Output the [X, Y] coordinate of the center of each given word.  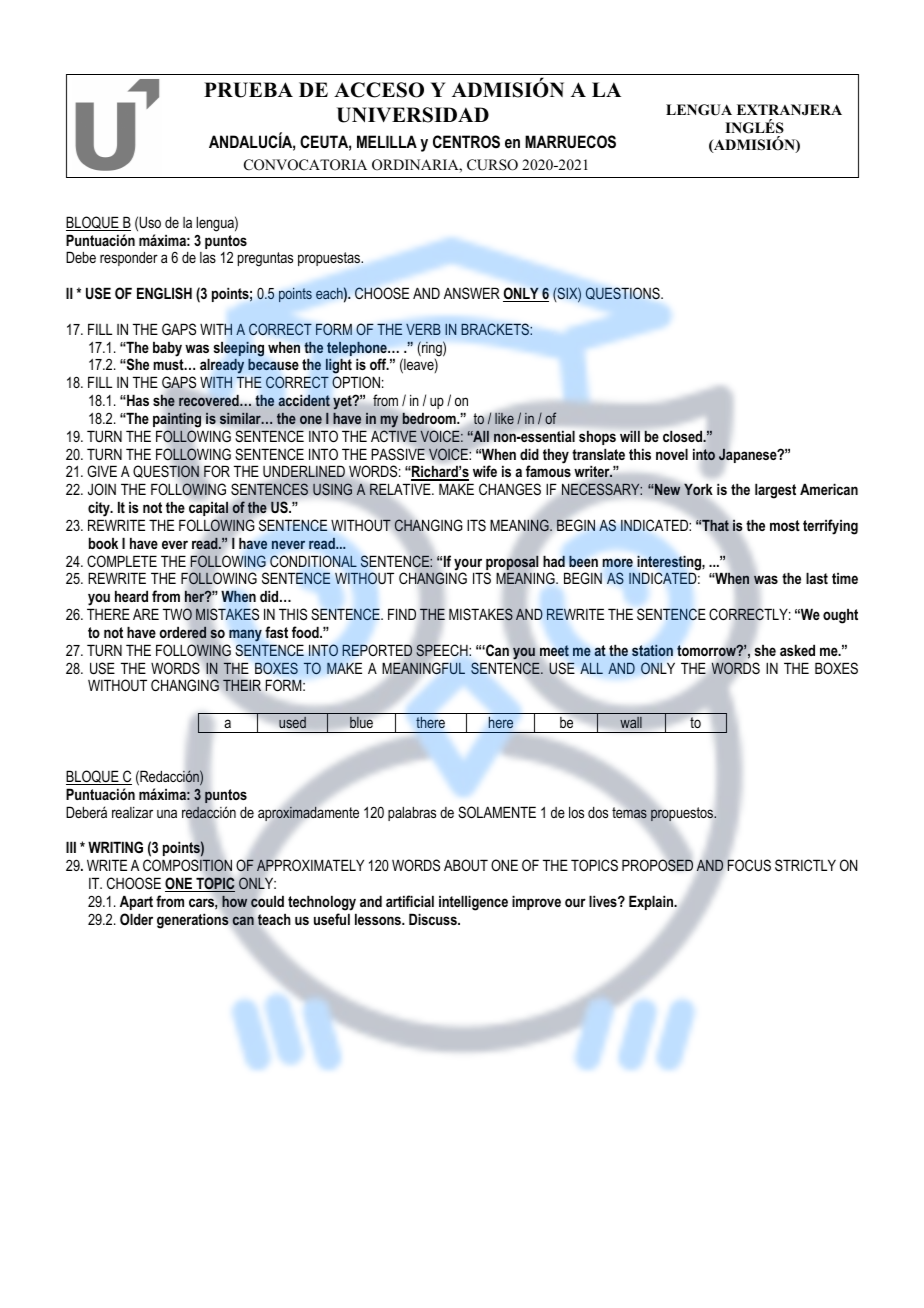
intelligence [473, 903]
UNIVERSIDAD [413, 115]
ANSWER [472, 293]
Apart [136, 902]
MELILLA [387, 141]
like [504, 418]
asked [797, 650]
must [169, 364]
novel [672, 454]
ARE [146, 614]
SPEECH [443, 650]
